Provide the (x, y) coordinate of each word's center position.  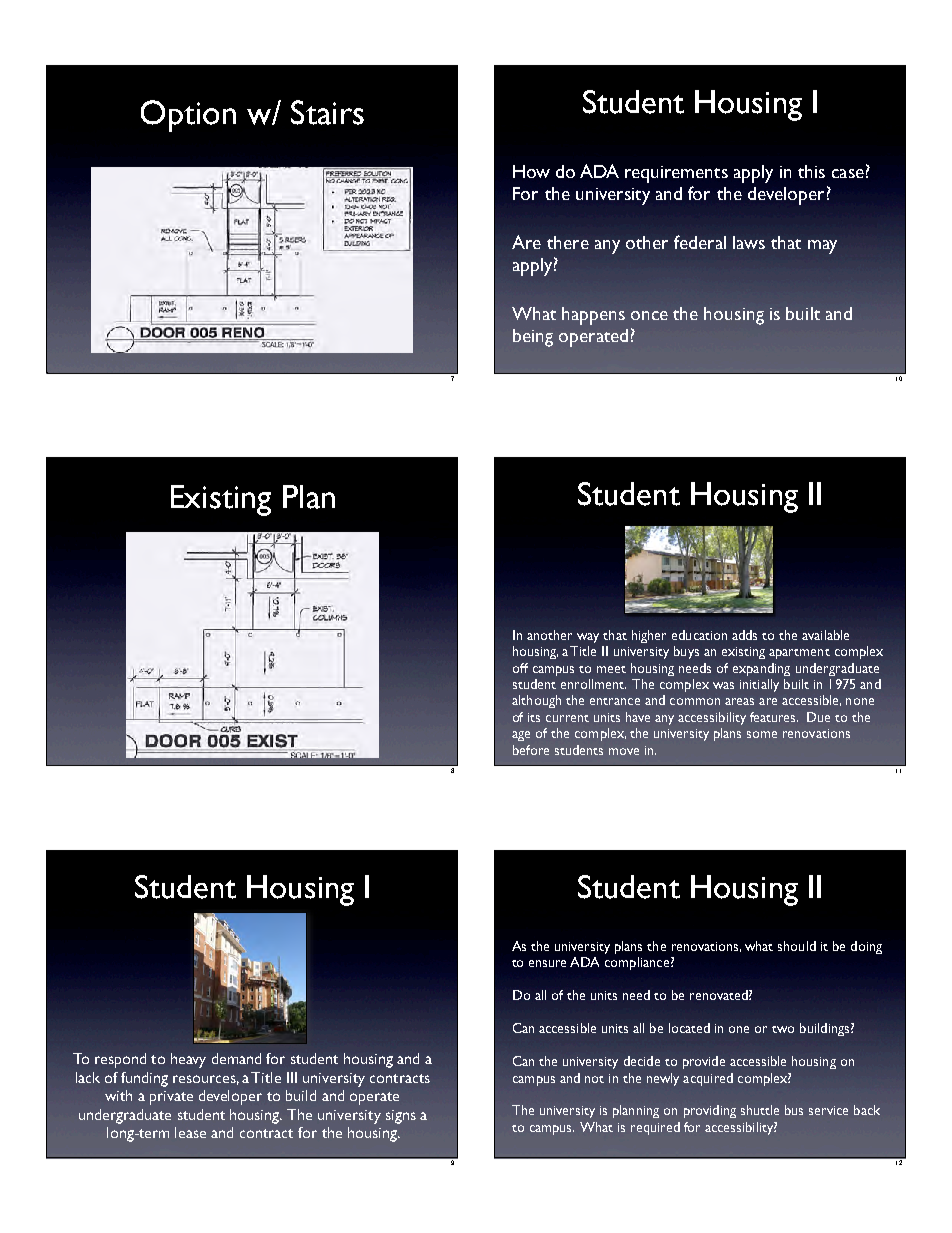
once (649, 315)
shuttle (760, 1110)
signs (401, 1117)
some (762, 734)
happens (593, 316)
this (811, 171)
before (531, 750)
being (533, 338)
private (171, 1098)
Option (188, 116)
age (521, 736)
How (531, 171)
